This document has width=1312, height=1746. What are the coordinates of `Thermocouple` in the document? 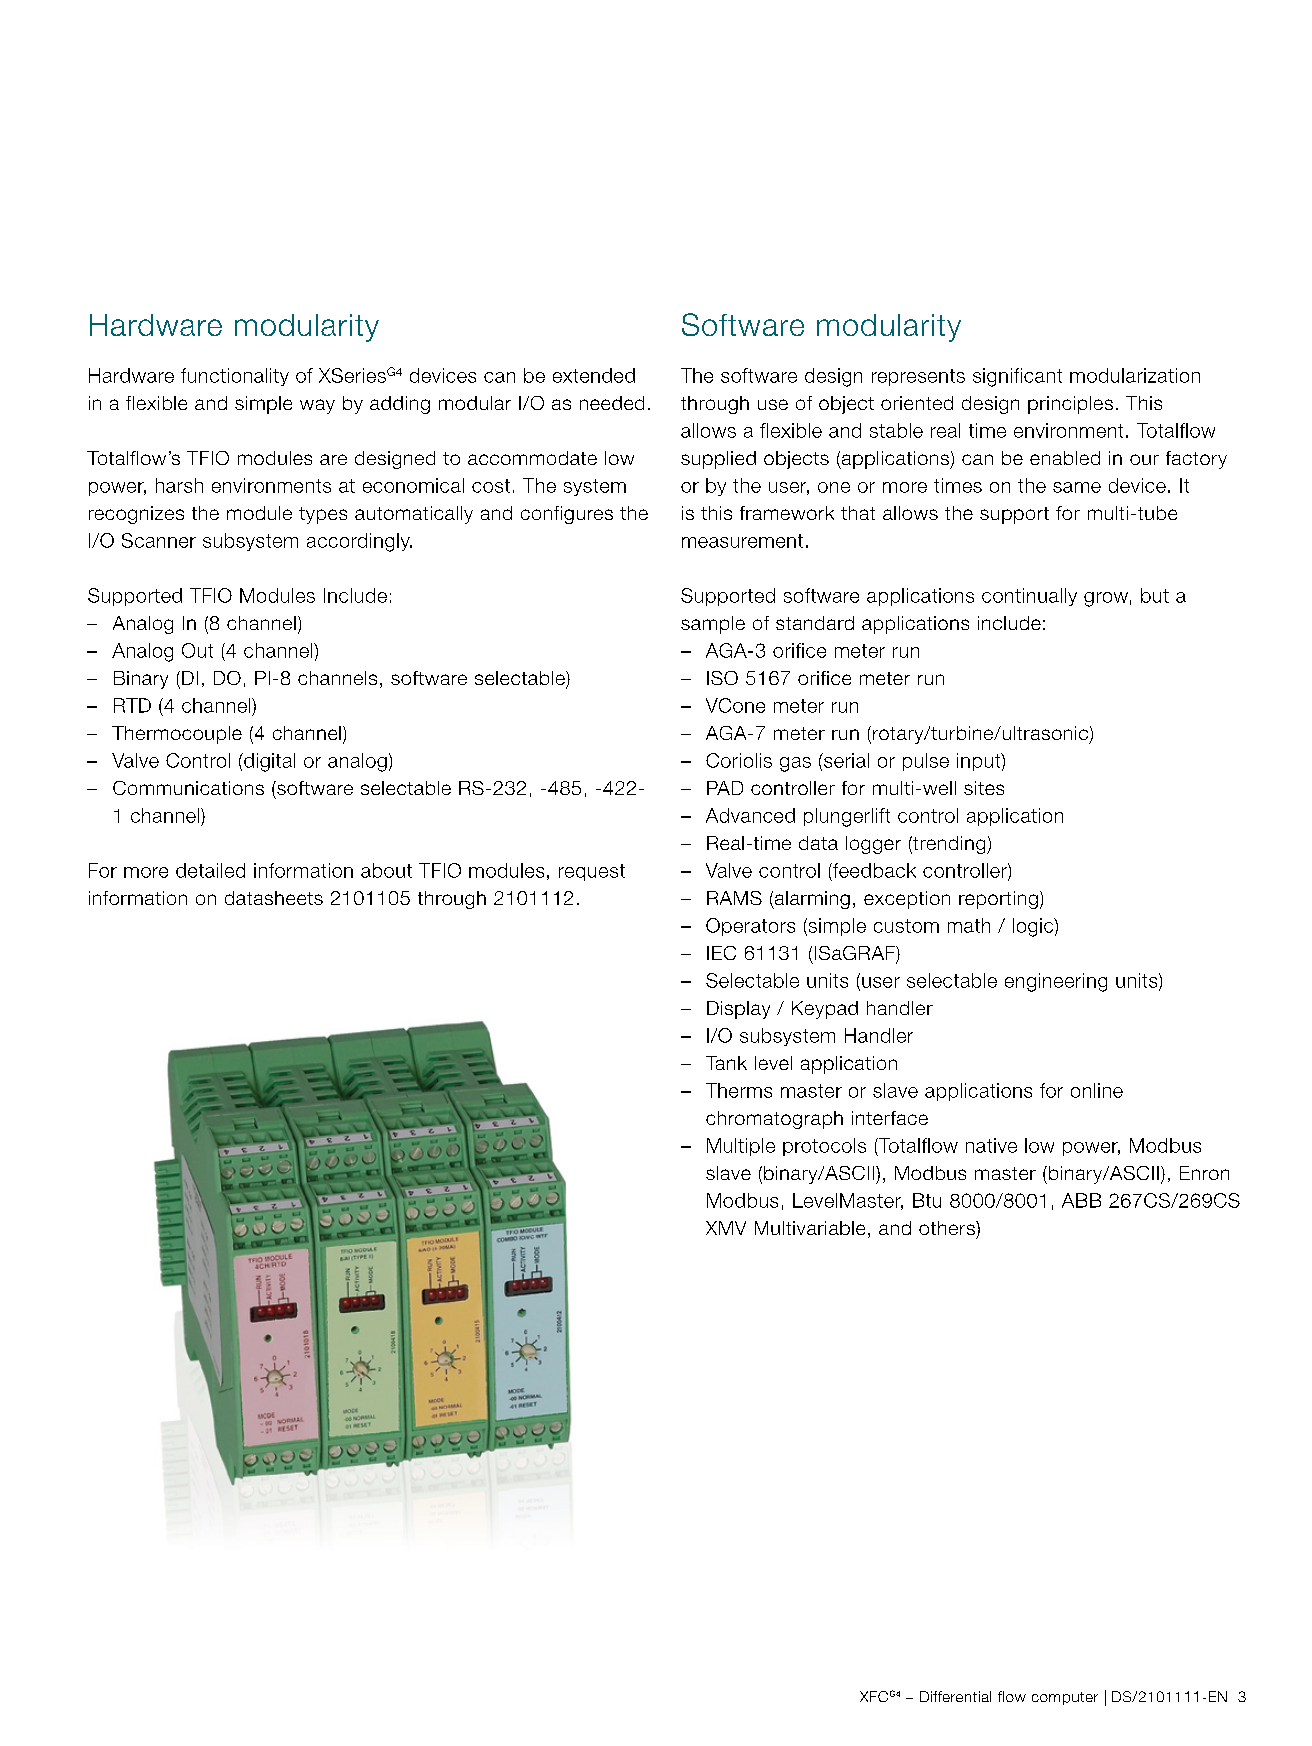 It's located at (177, 735).
